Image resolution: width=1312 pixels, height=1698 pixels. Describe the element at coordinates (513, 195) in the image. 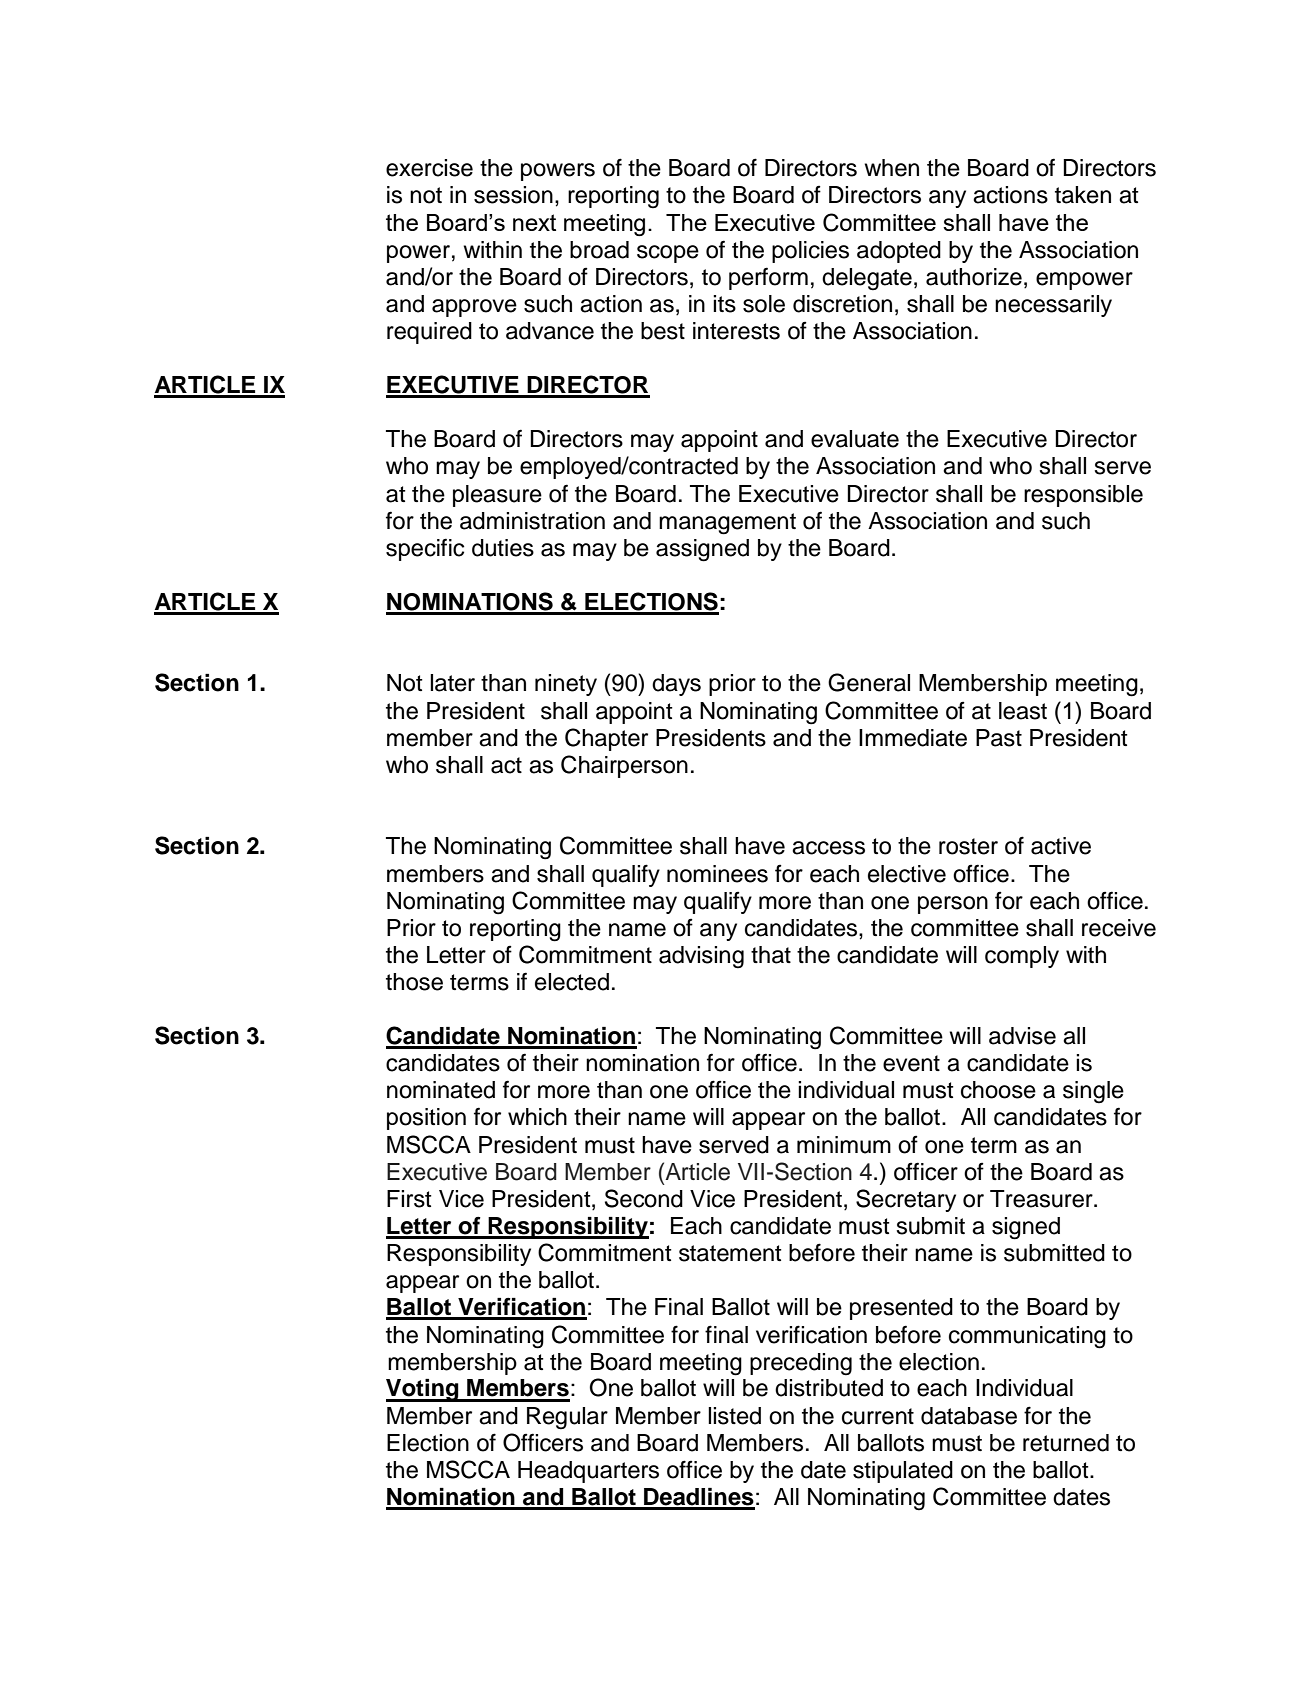

I see `session` at that location.
